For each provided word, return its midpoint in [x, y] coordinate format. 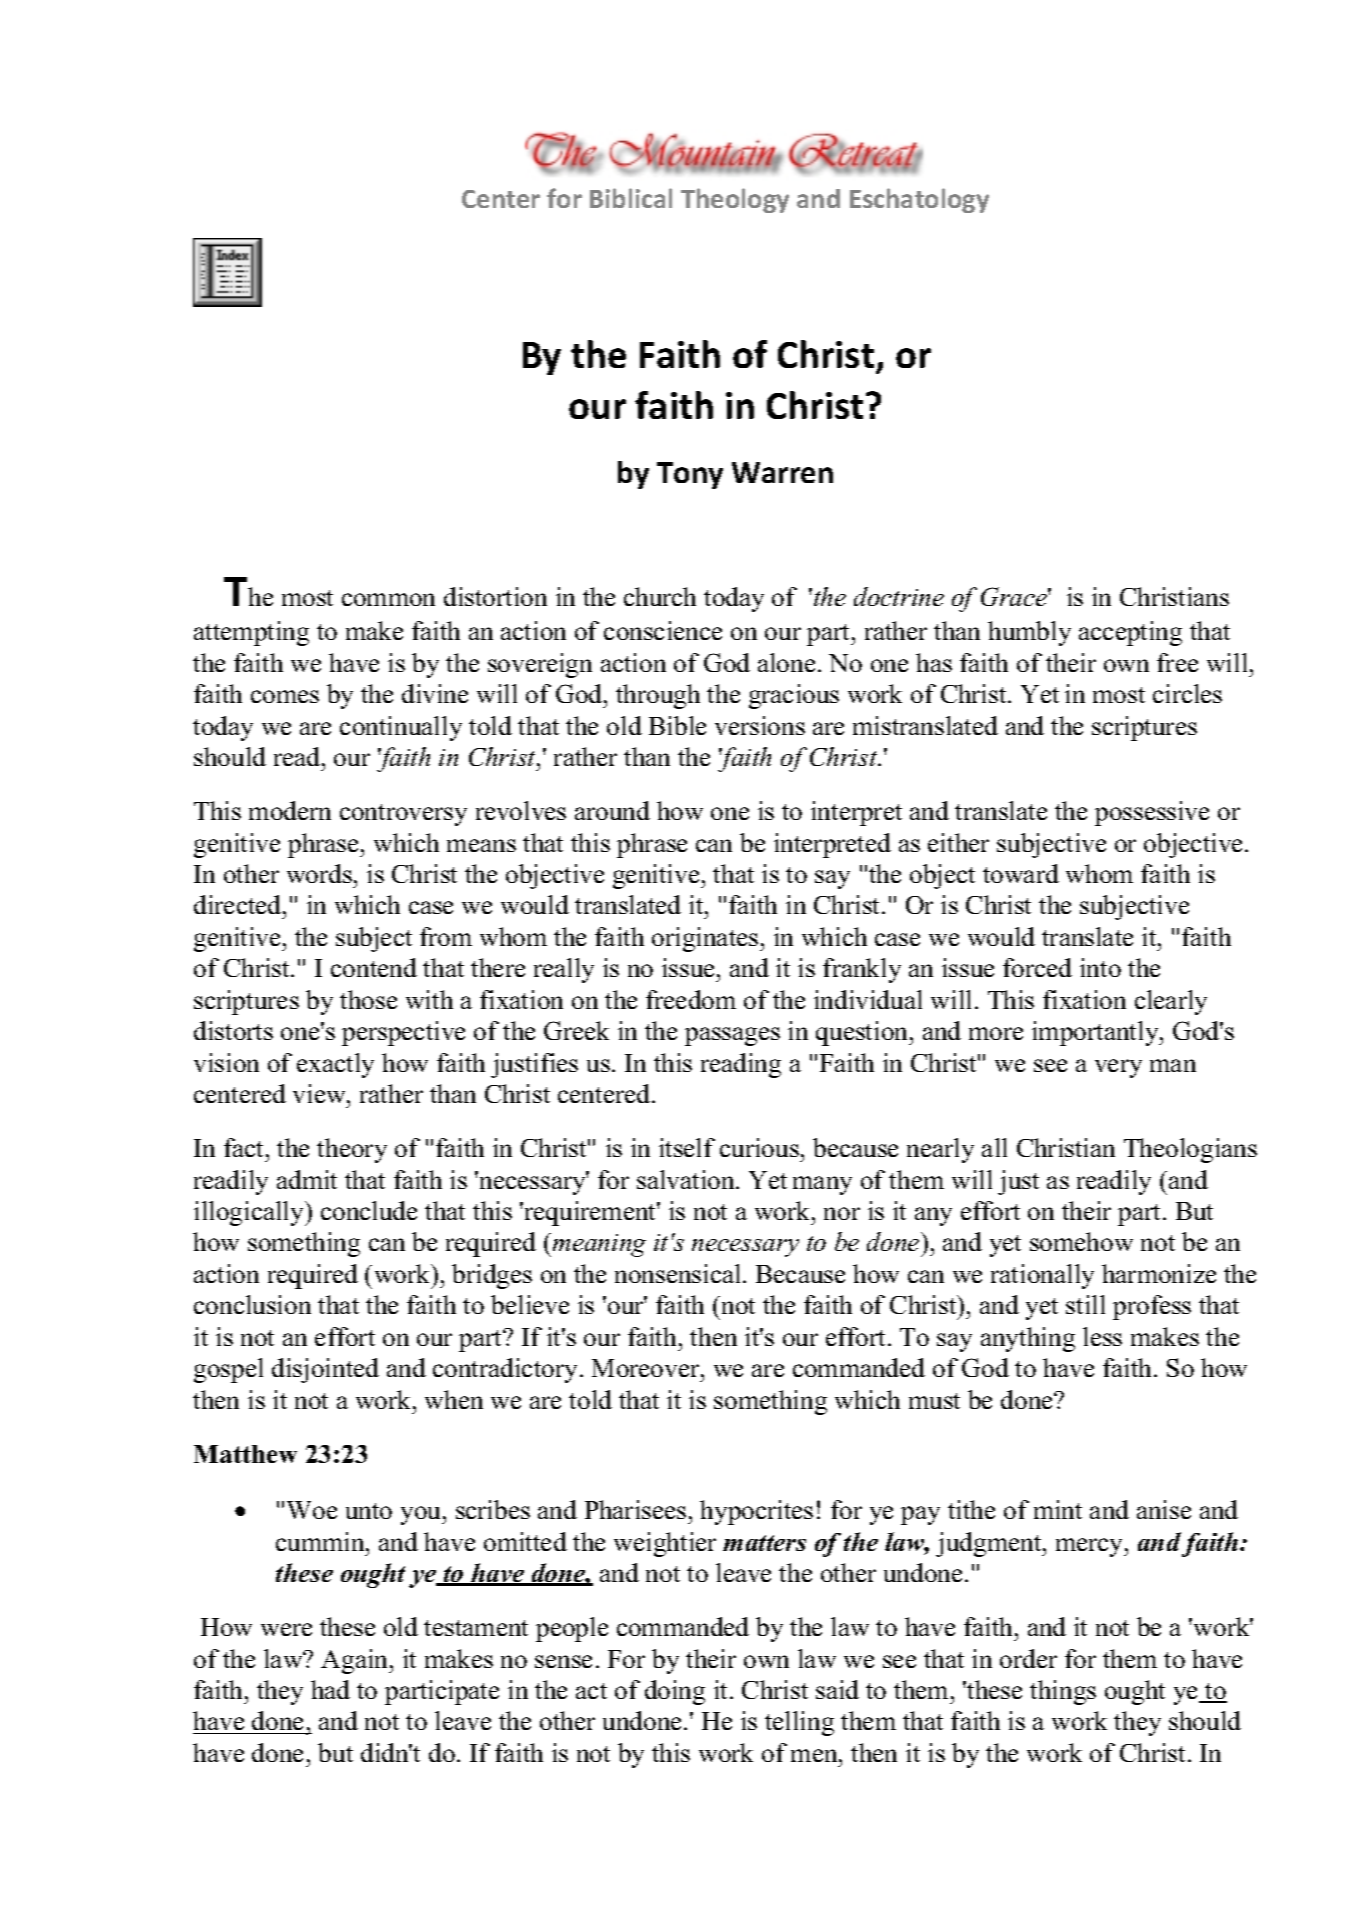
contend [374, 967]
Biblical [631, 198]
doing [675, 1692]
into [1100, 967]
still [1085, 1304]
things [1063, 1692]
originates [706, 939]
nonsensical [679, 1273]
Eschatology [919, 200]
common [388, 599]
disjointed [325, 1370]
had [330, 1689]
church [660, 596]
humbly [1029, 633]
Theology [735, 200]
